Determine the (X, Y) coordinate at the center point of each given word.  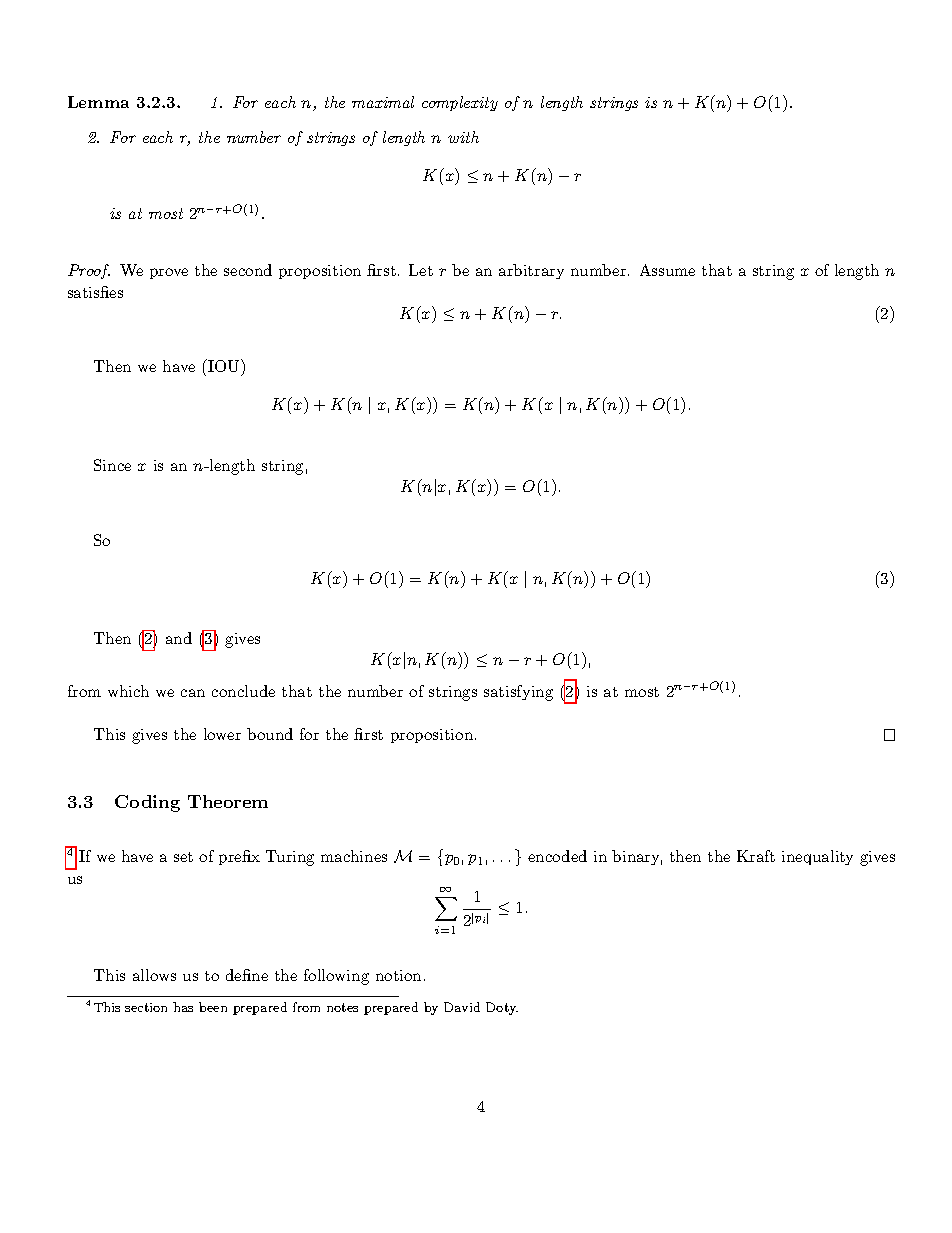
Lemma (98, 102)
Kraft (756, 856)
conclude (243, 691)
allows (154, 975)
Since (112, 465)
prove (169, 273)
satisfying (518, 693)
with (463, 137)
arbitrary (531, 271)
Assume (667, 270)
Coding (147, 803)
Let (421, 270)
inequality (817, 857)
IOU (224, 367)
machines (354, 856)
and (179, 638)
